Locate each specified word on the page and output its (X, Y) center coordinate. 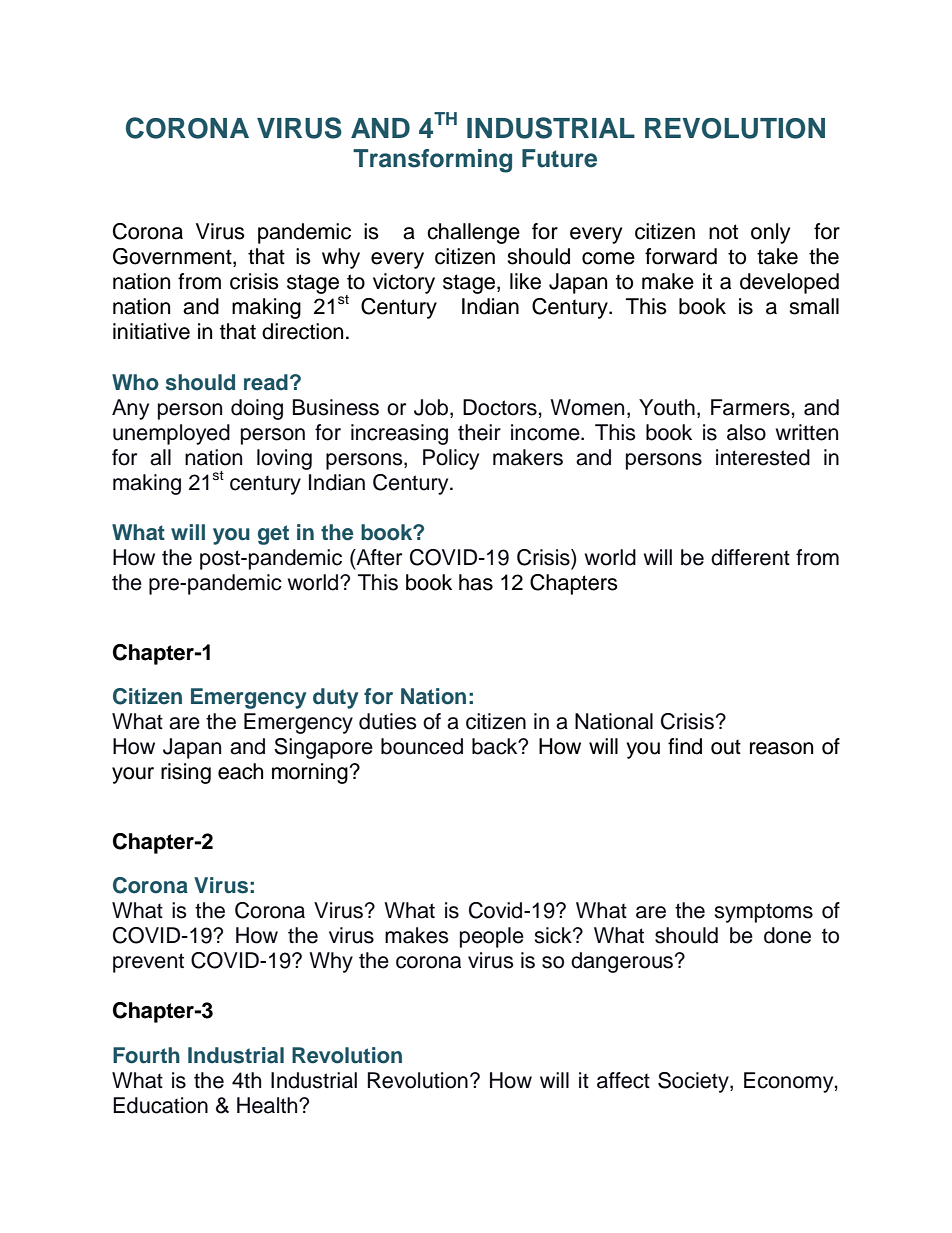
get (273, 535)
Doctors (500, 407)
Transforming (432, 161)
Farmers (750, 407)
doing (257, 409)
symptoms (764, 913)
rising (186, 773)
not (723, 232)
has (476, 582)
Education (160, 1105)
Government (173, 257)
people (492, 937)
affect (623, 1080)
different (750, 557)
